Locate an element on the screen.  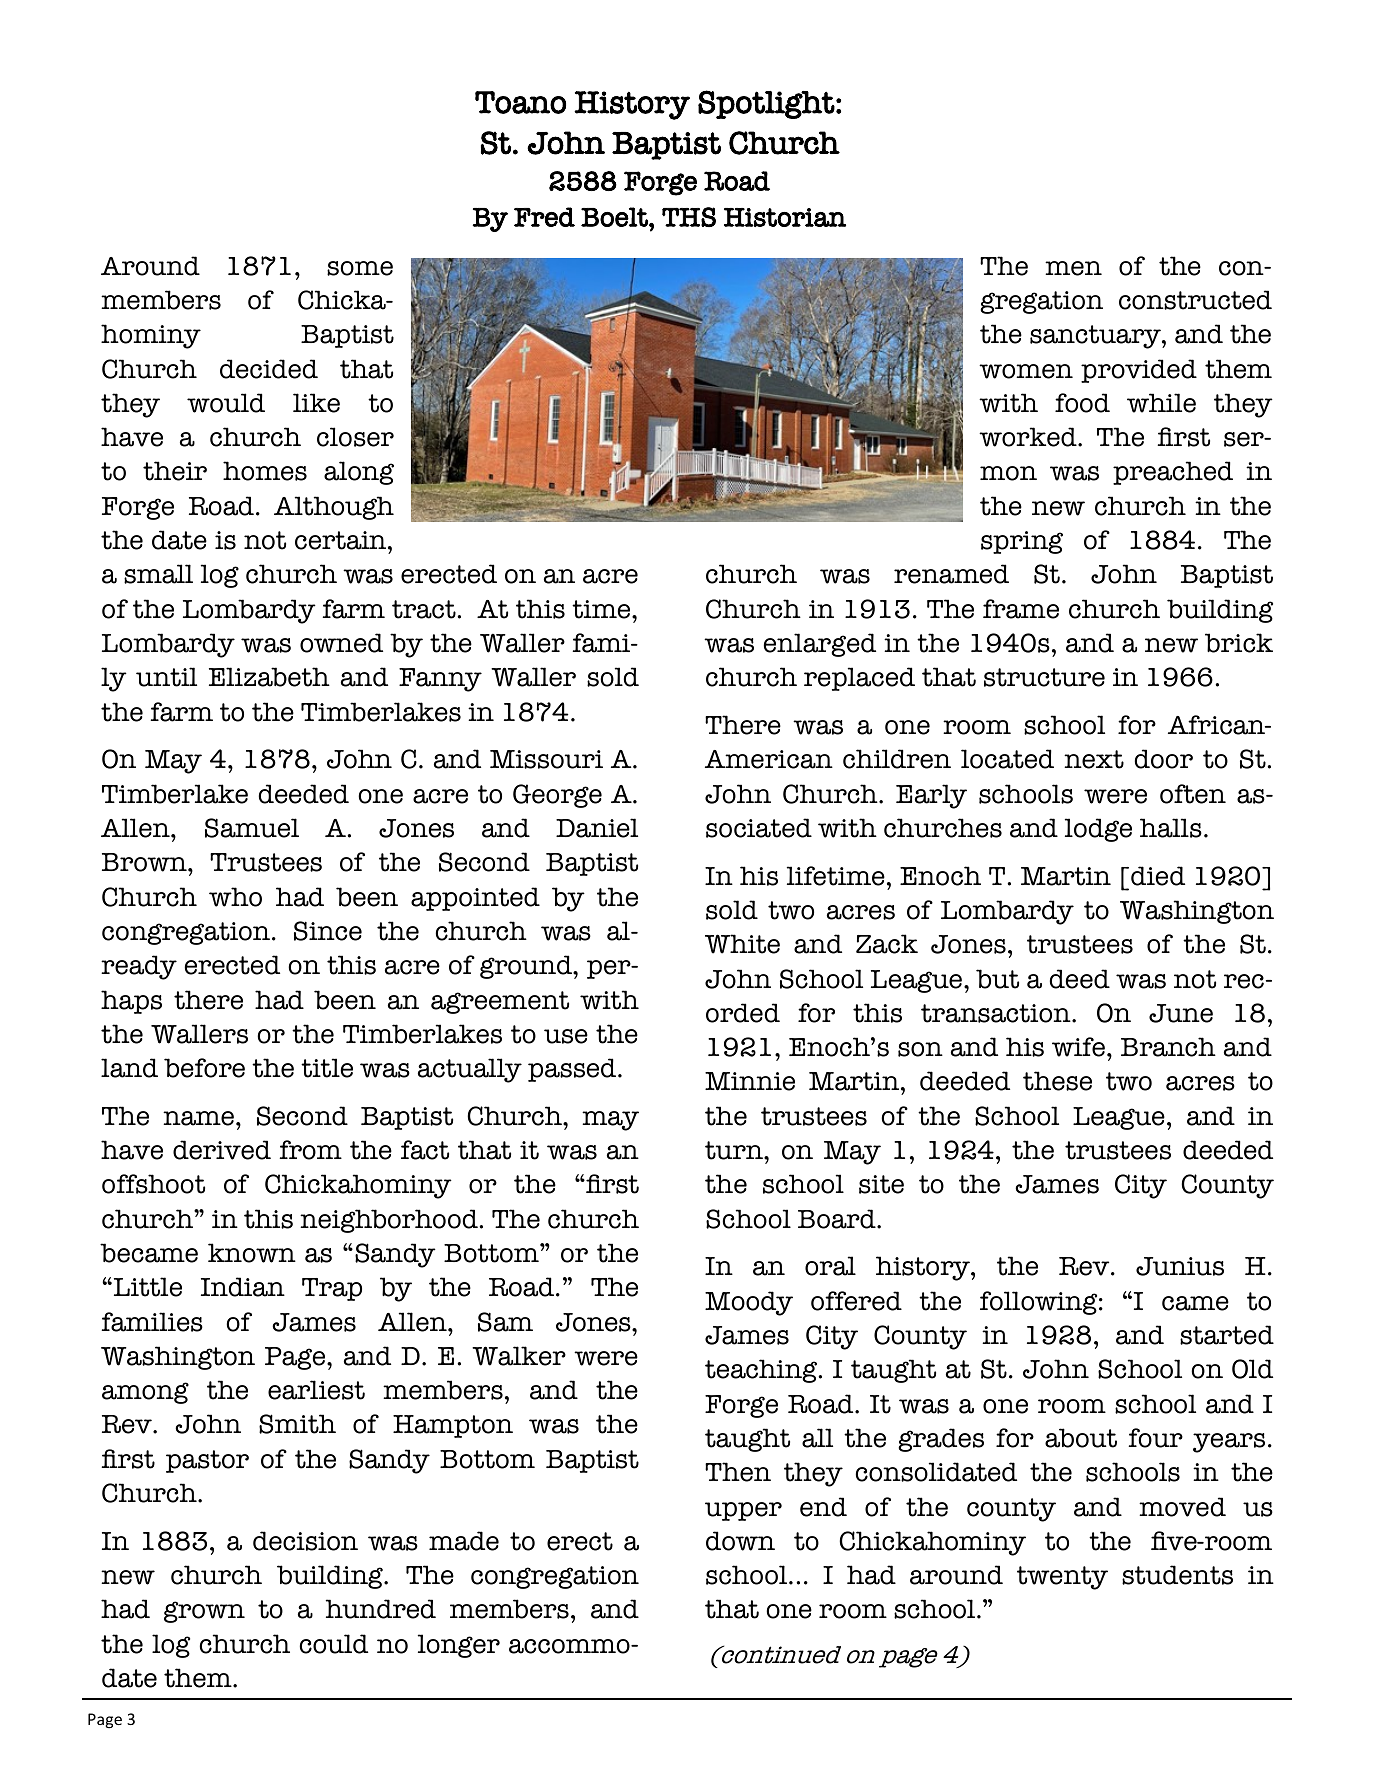
twenty is located at coordinates (1062, 1578).
